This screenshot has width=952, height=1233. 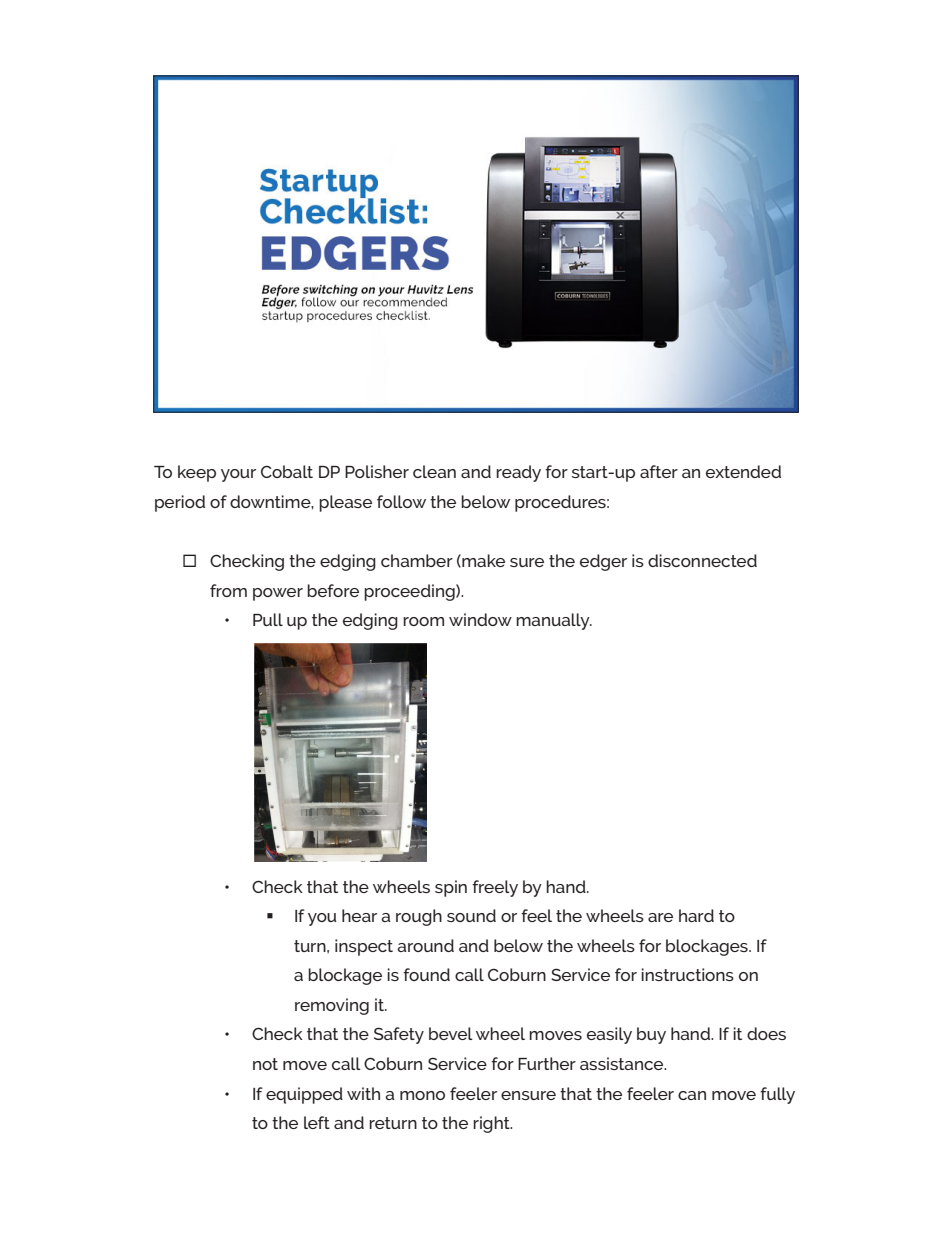 What do you see at coordinates (495, 888) in the screenshot?
I see `freely` at bounding box center [495, 888].
